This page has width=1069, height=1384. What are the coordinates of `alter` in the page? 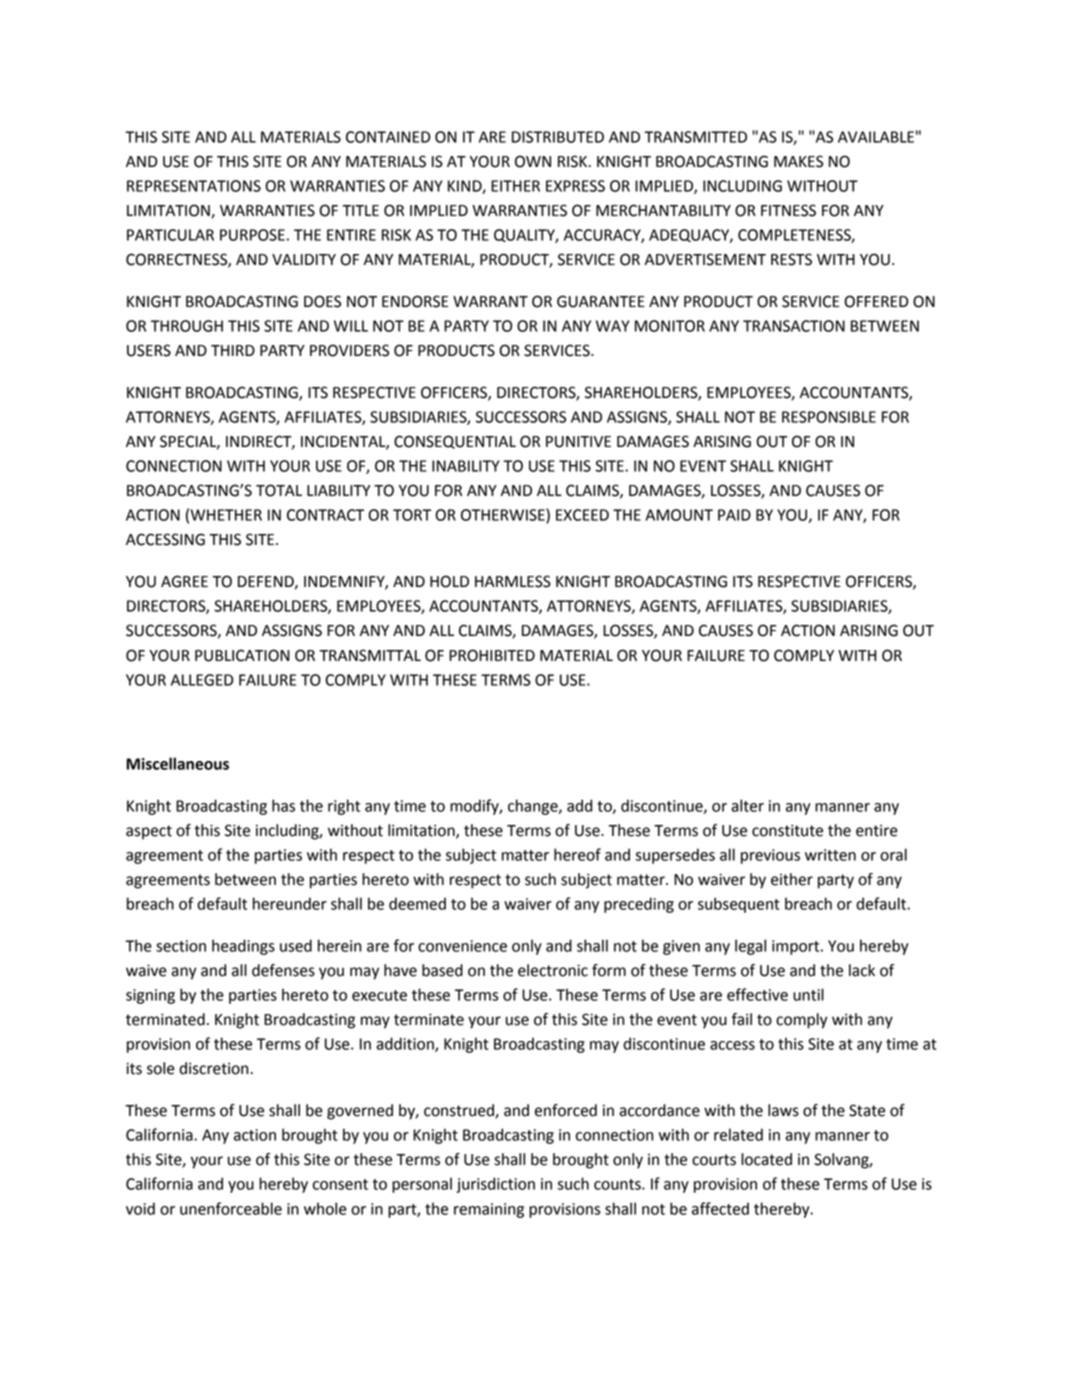 It's located at (747, 805).
